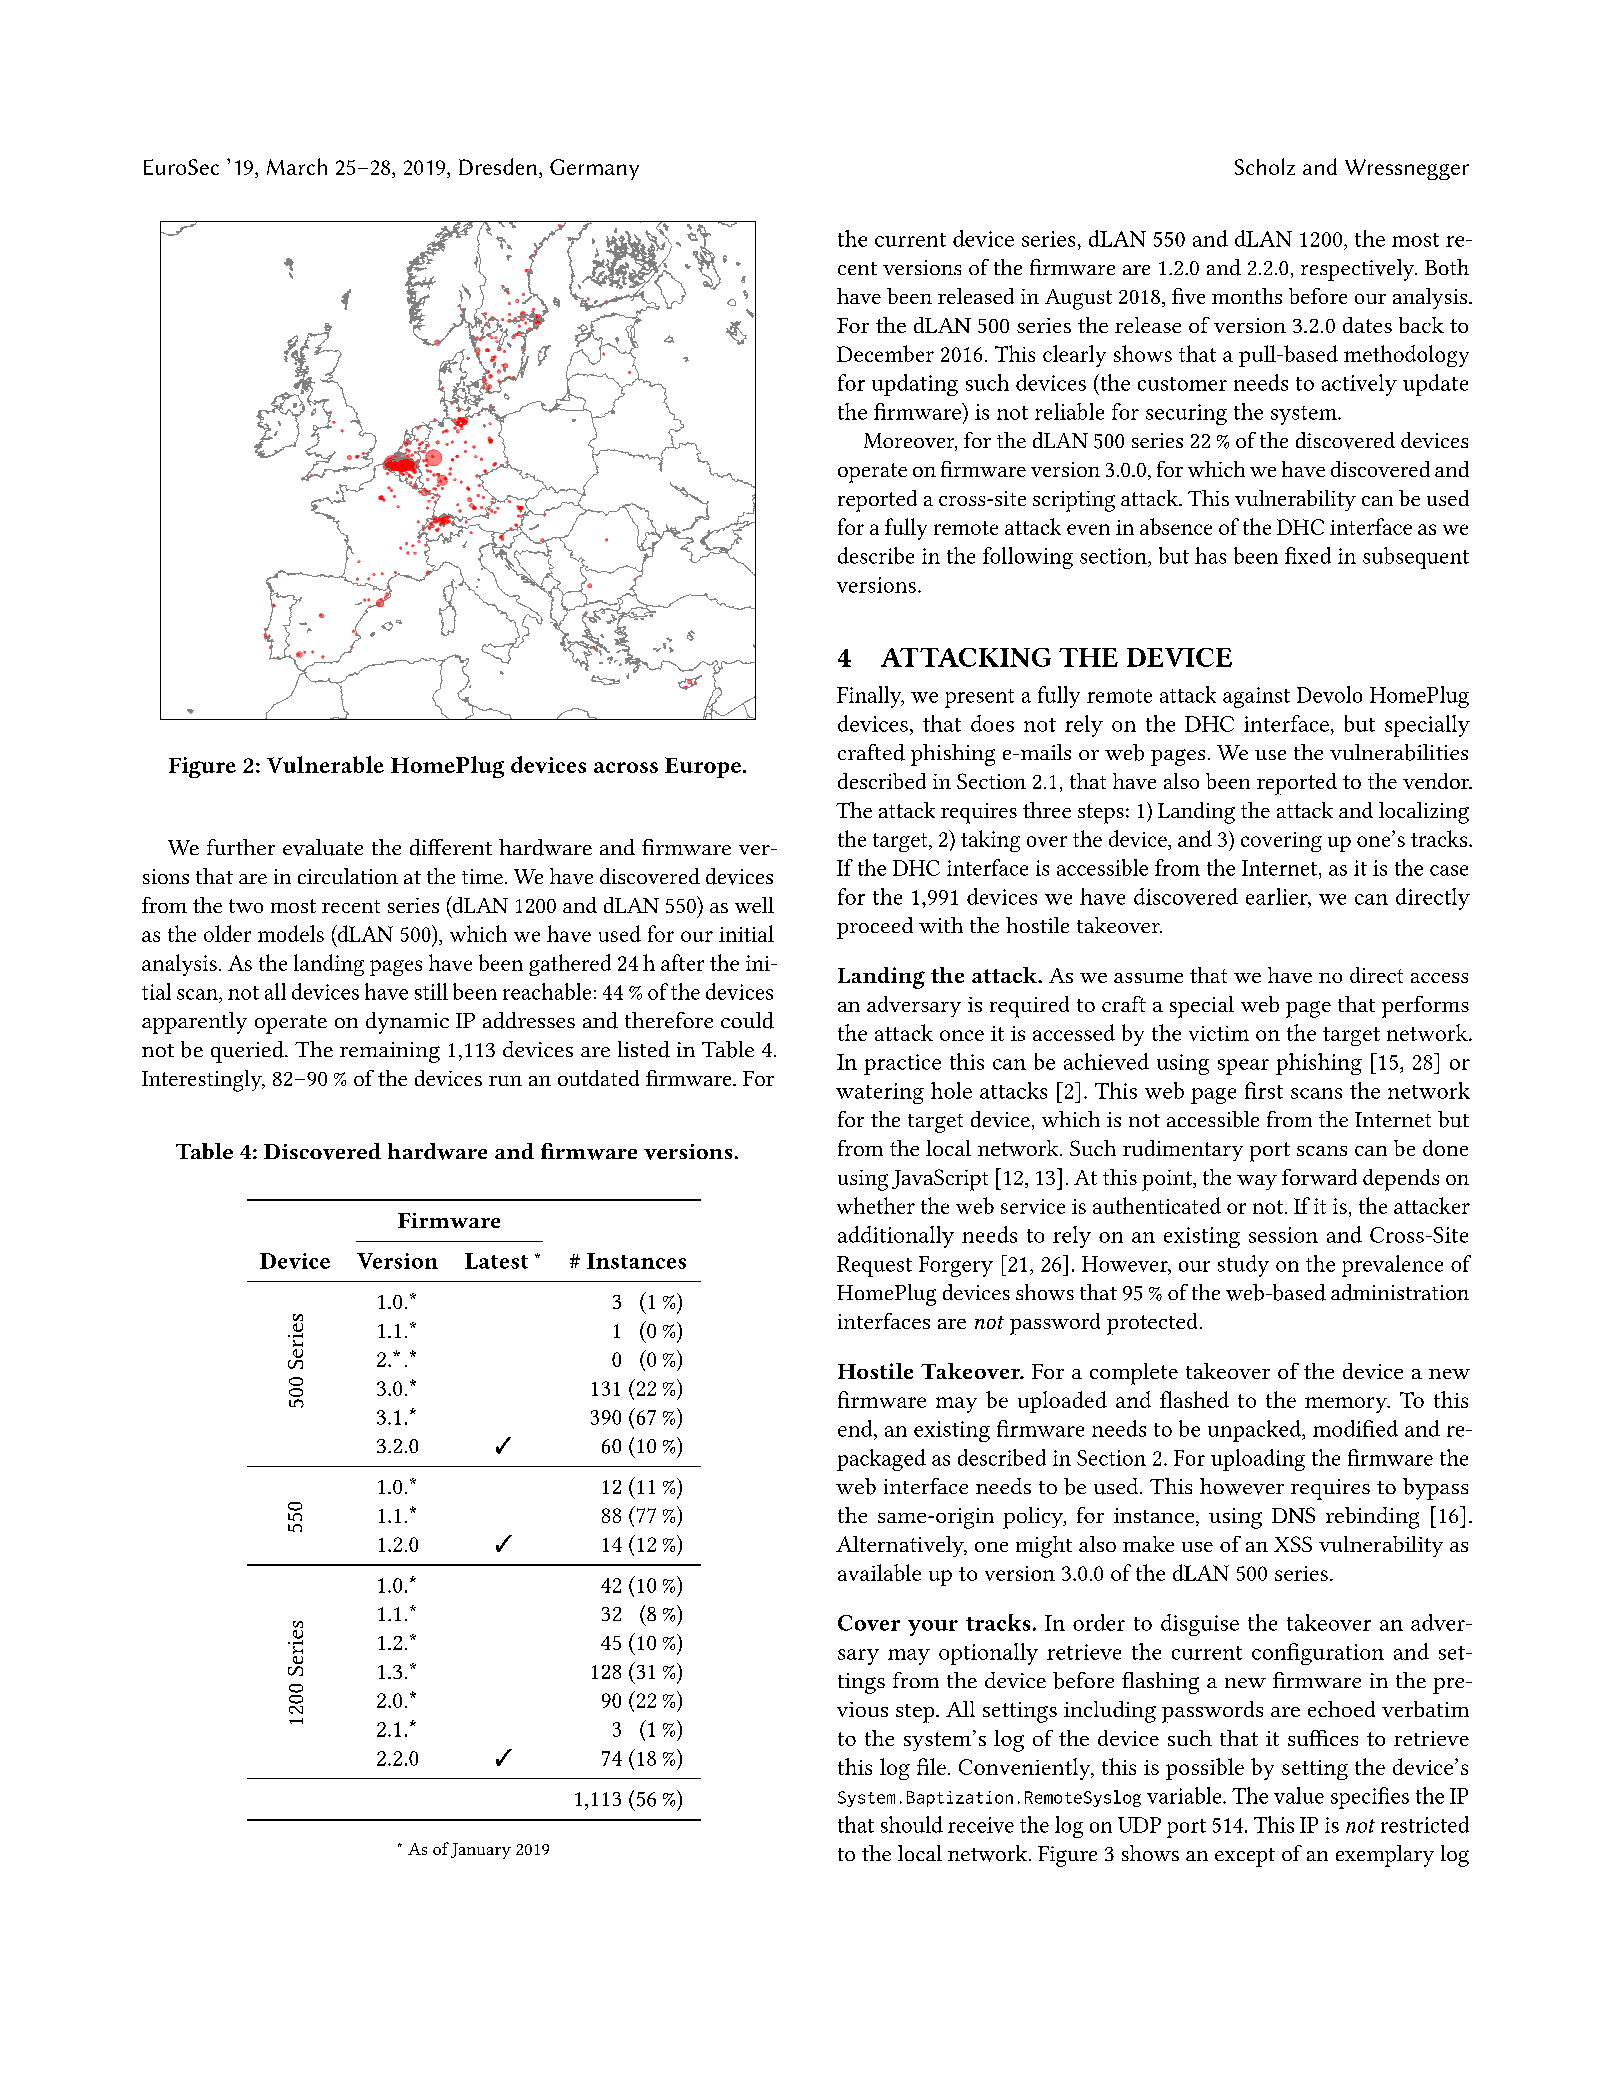  What do you see at coordinates (325, 764) in the screenshot?
I see `Vulnerable` at bounding box center [325, 764].
